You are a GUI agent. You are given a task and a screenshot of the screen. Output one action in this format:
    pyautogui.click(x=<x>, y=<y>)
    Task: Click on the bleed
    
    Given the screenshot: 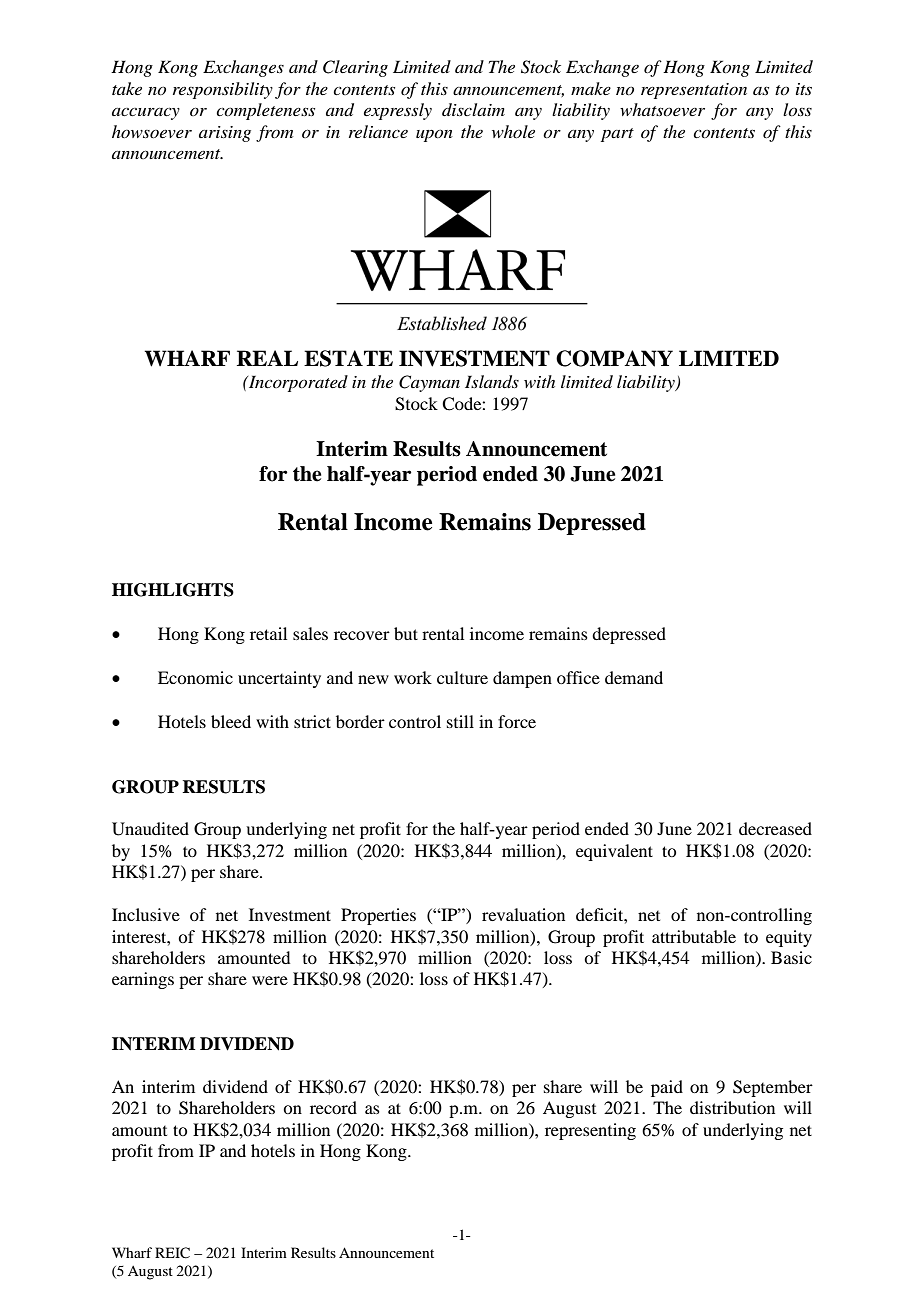 What is the action you would take?
    pyautogui.click(x=231, y=721)
